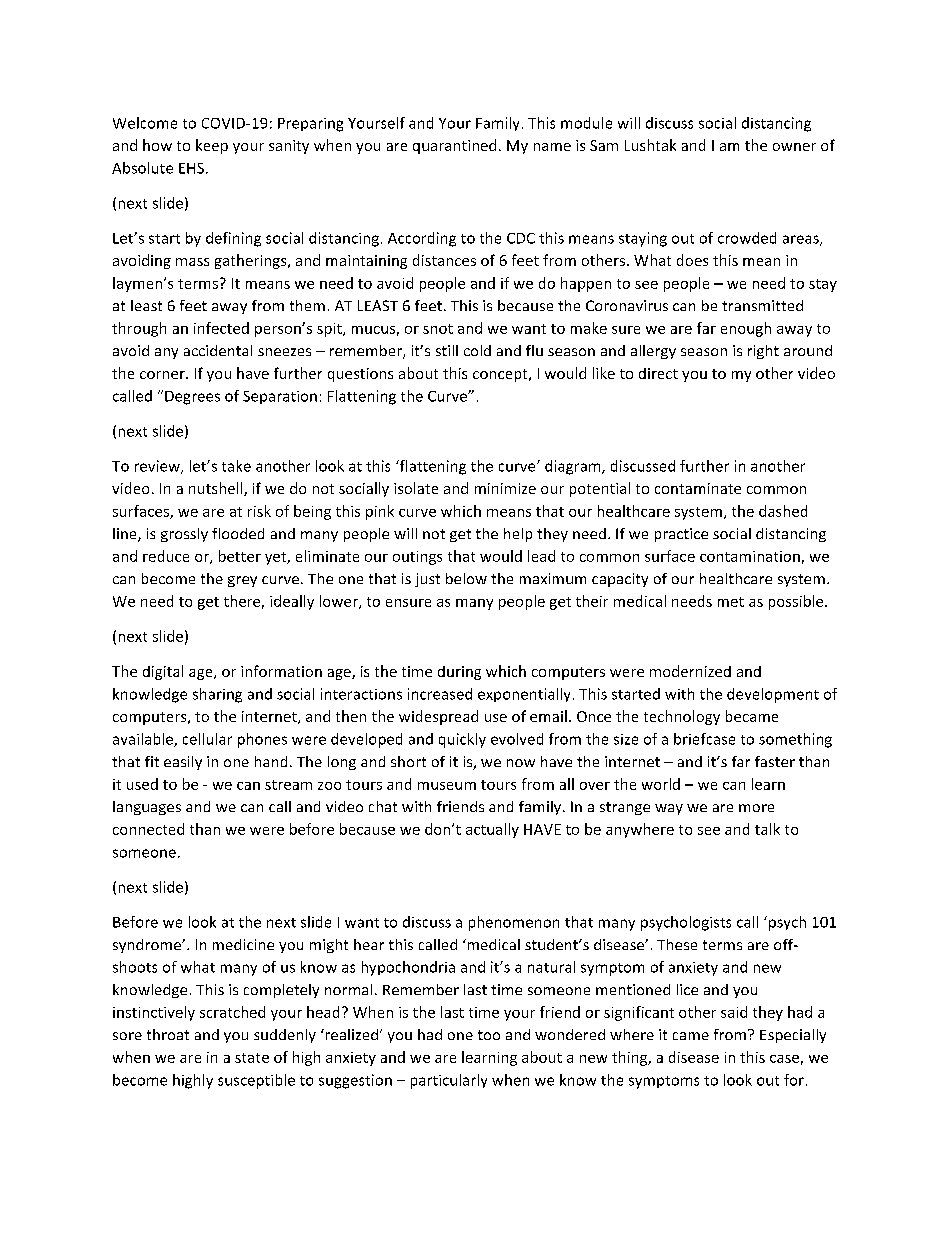  I want to click on owner, so click(794, 147).
